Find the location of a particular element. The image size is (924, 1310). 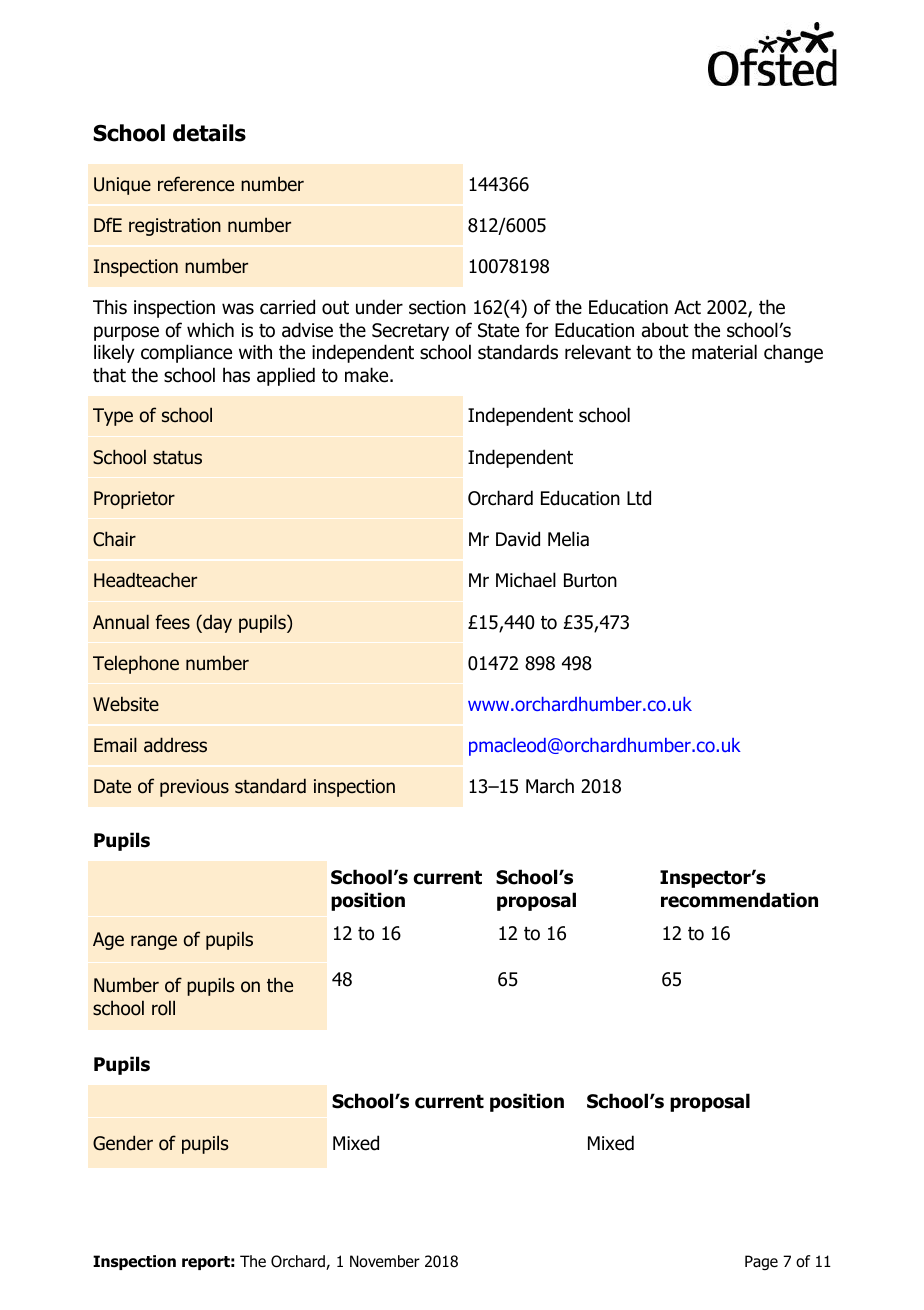

Gender is located at coordinates (123, 1143).
